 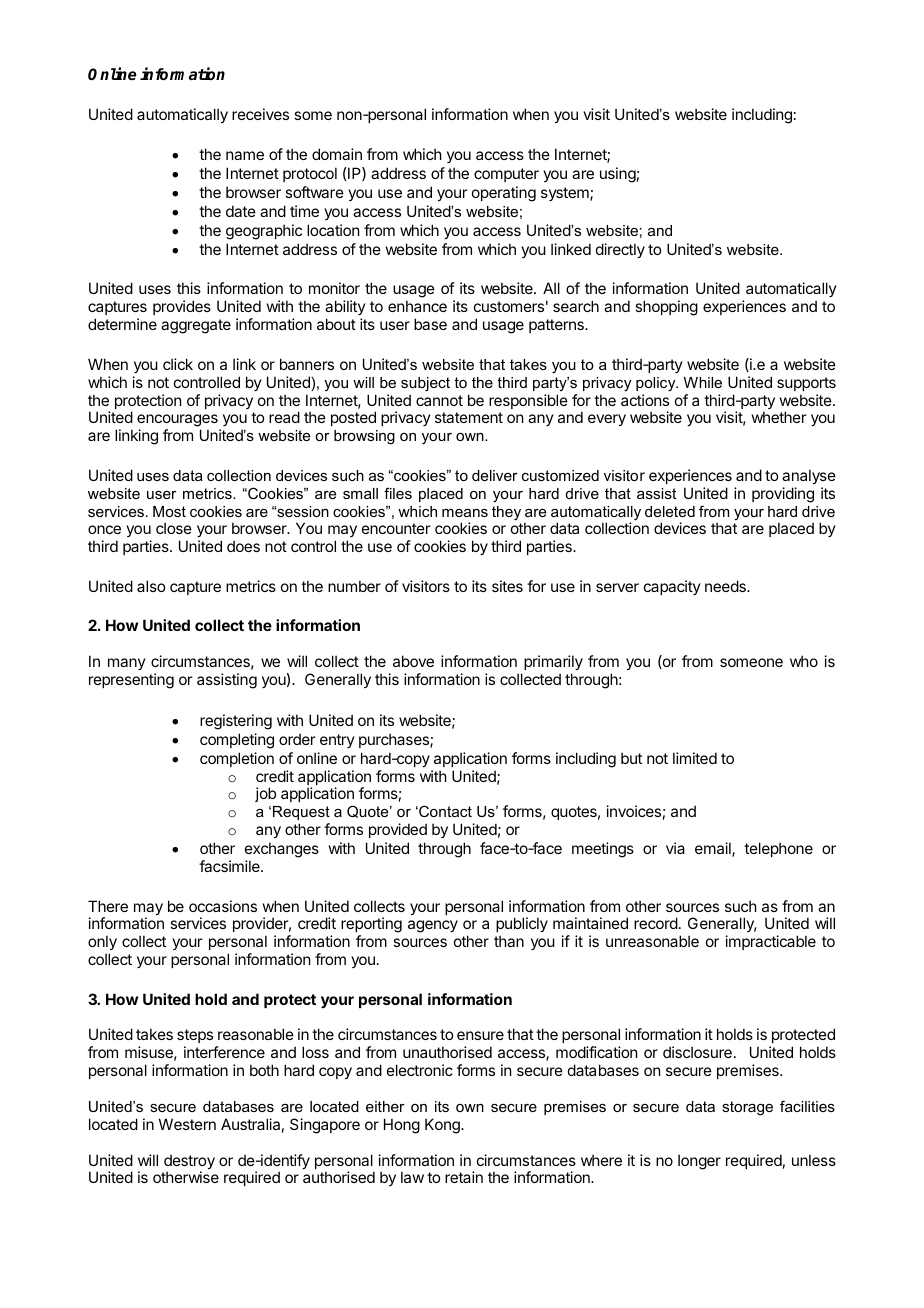 I want to click on destroy, so click(x=189, y=1163).
